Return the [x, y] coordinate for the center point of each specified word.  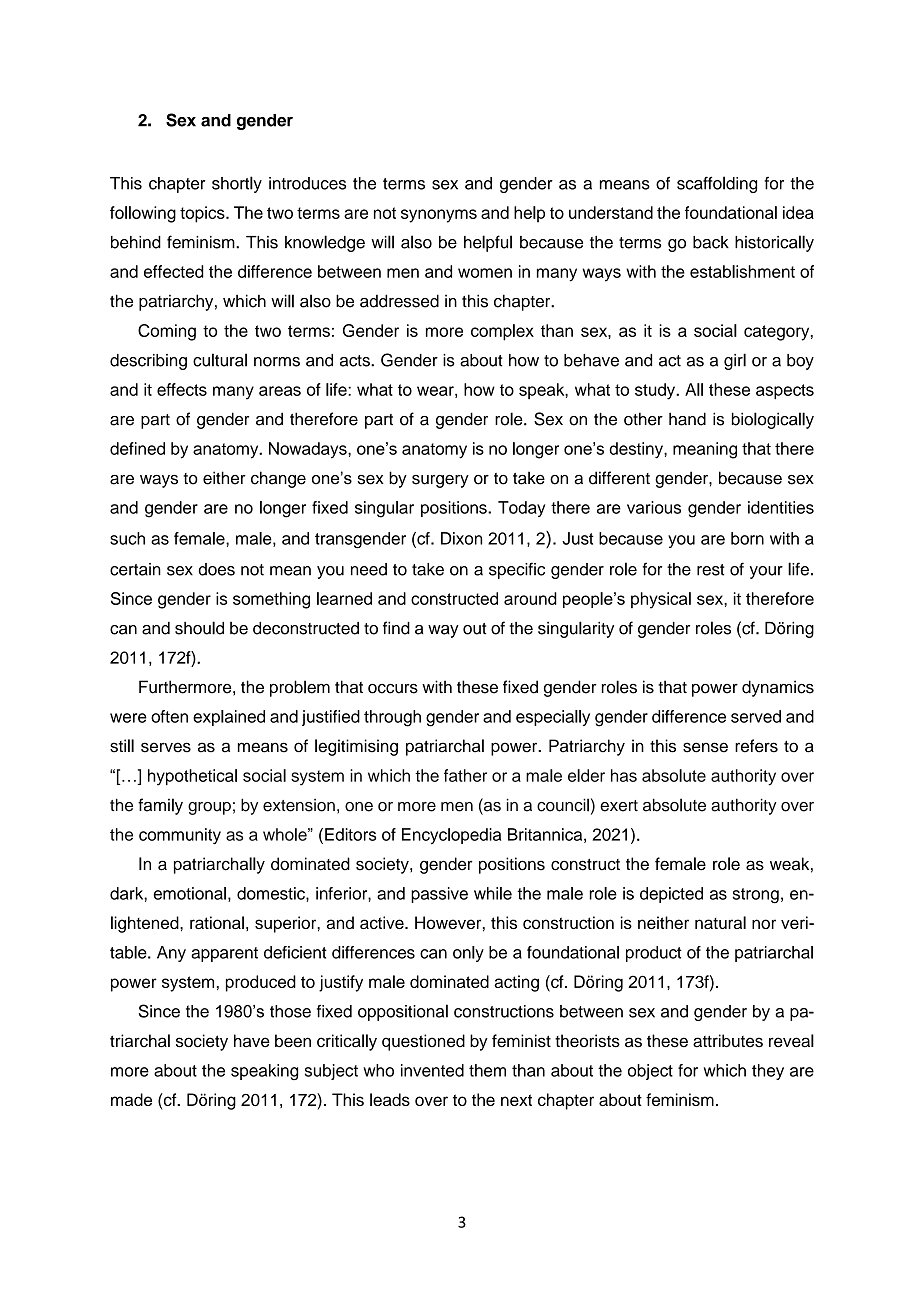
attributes [728, 1041]
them [487, 1070]
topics [203, 214]
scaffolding [717, 184]
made [131, 1099]
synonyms [439, 216]
